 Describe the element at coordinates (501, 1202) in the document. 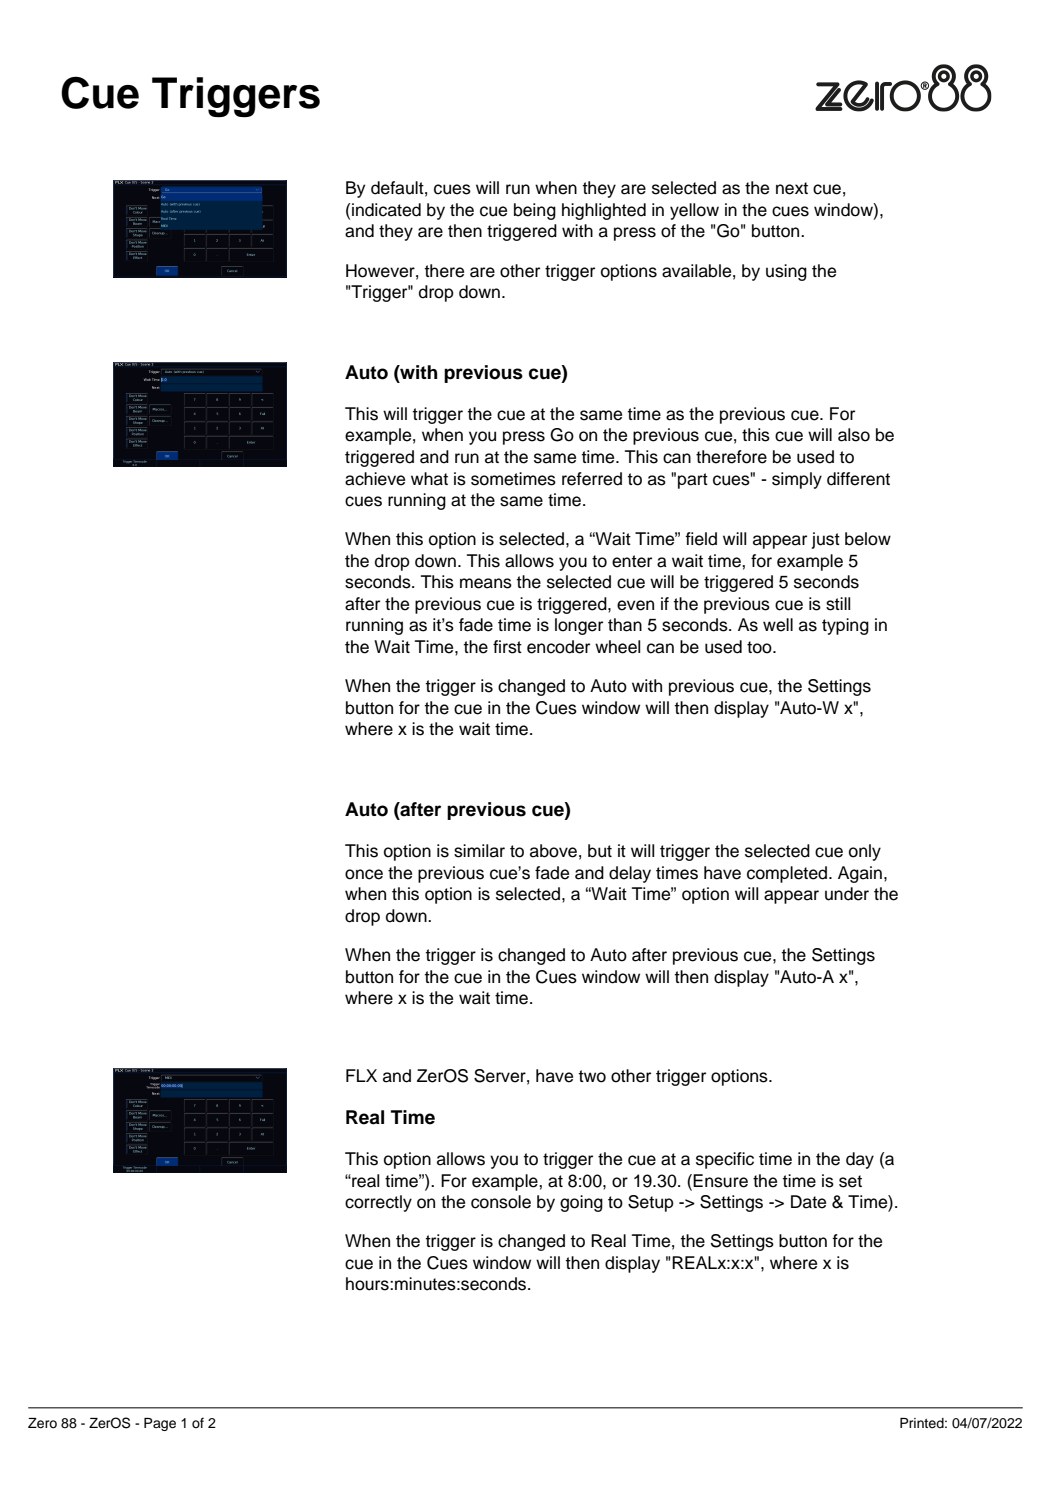

I see `console` at that location.
